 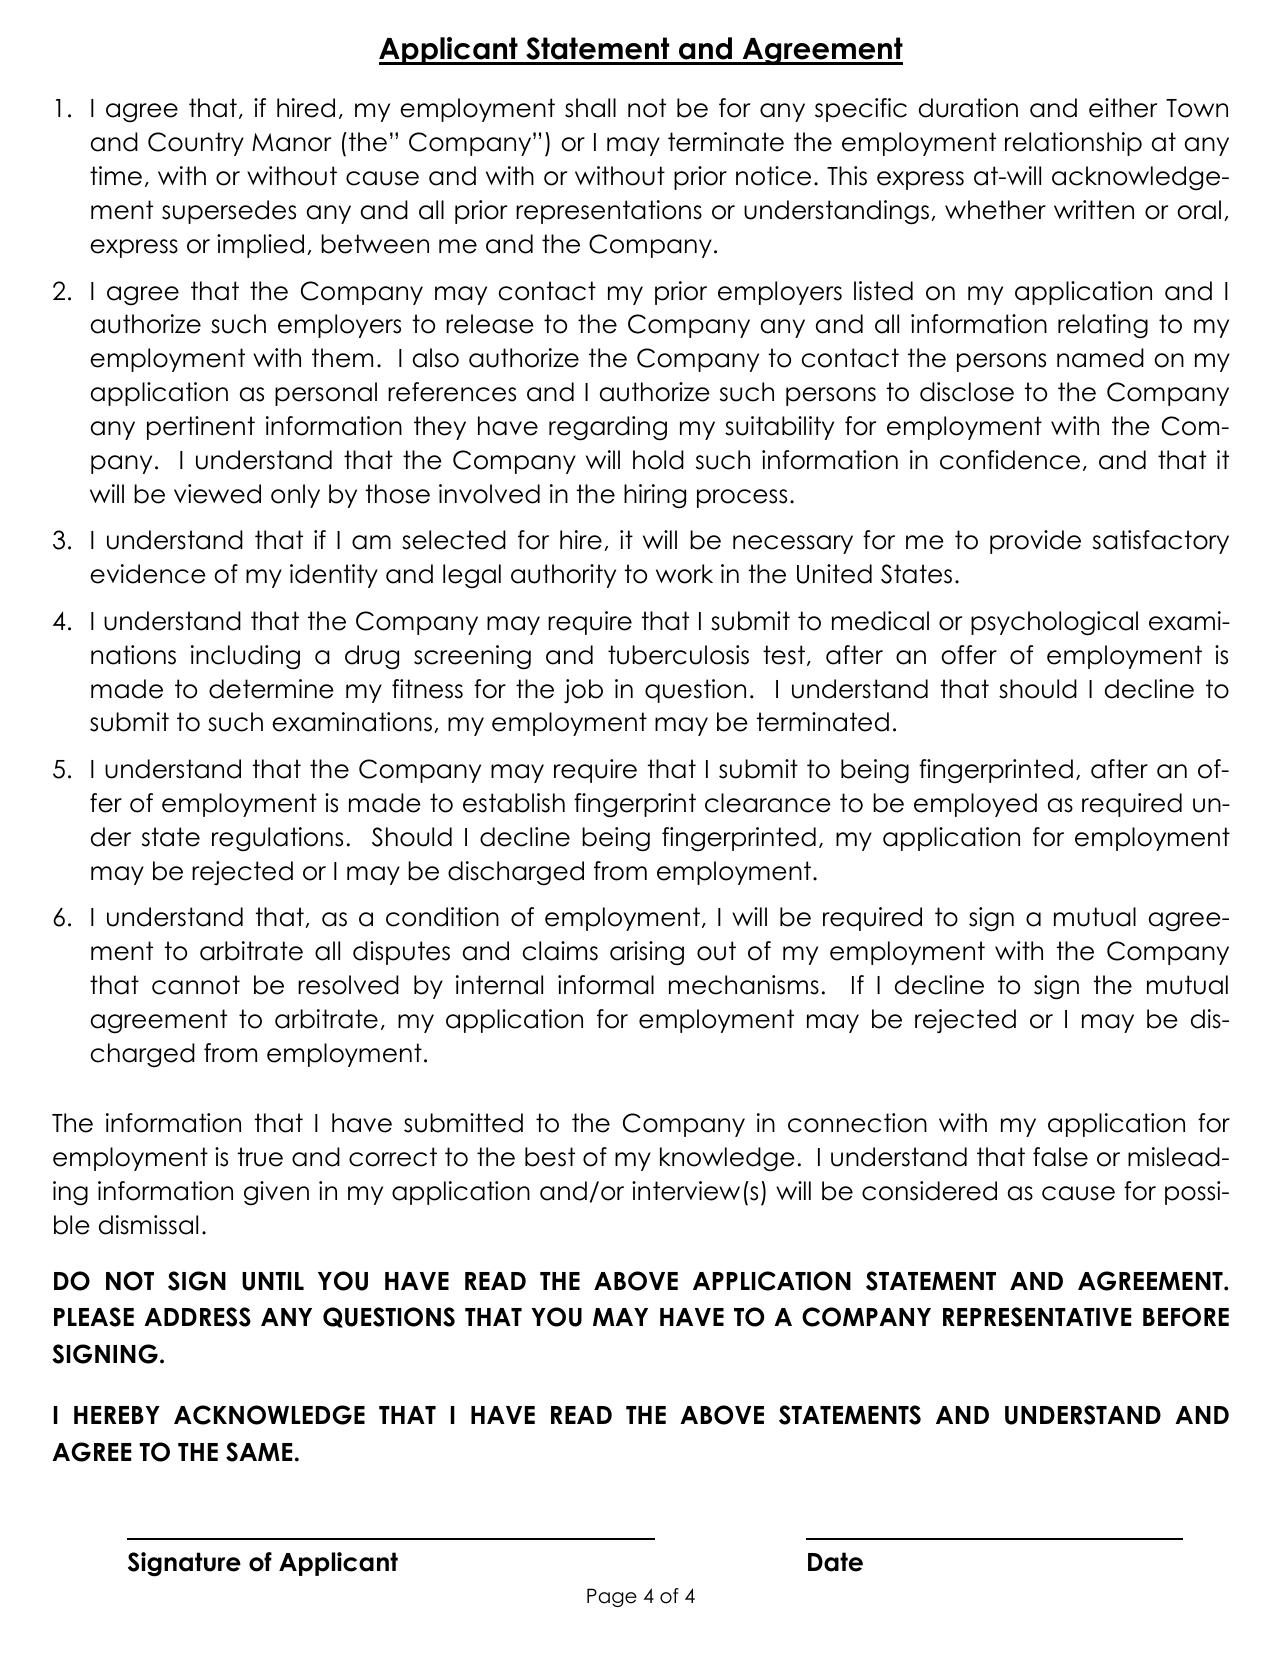 I want to click on confidence, so click(x=1010, y=460).
